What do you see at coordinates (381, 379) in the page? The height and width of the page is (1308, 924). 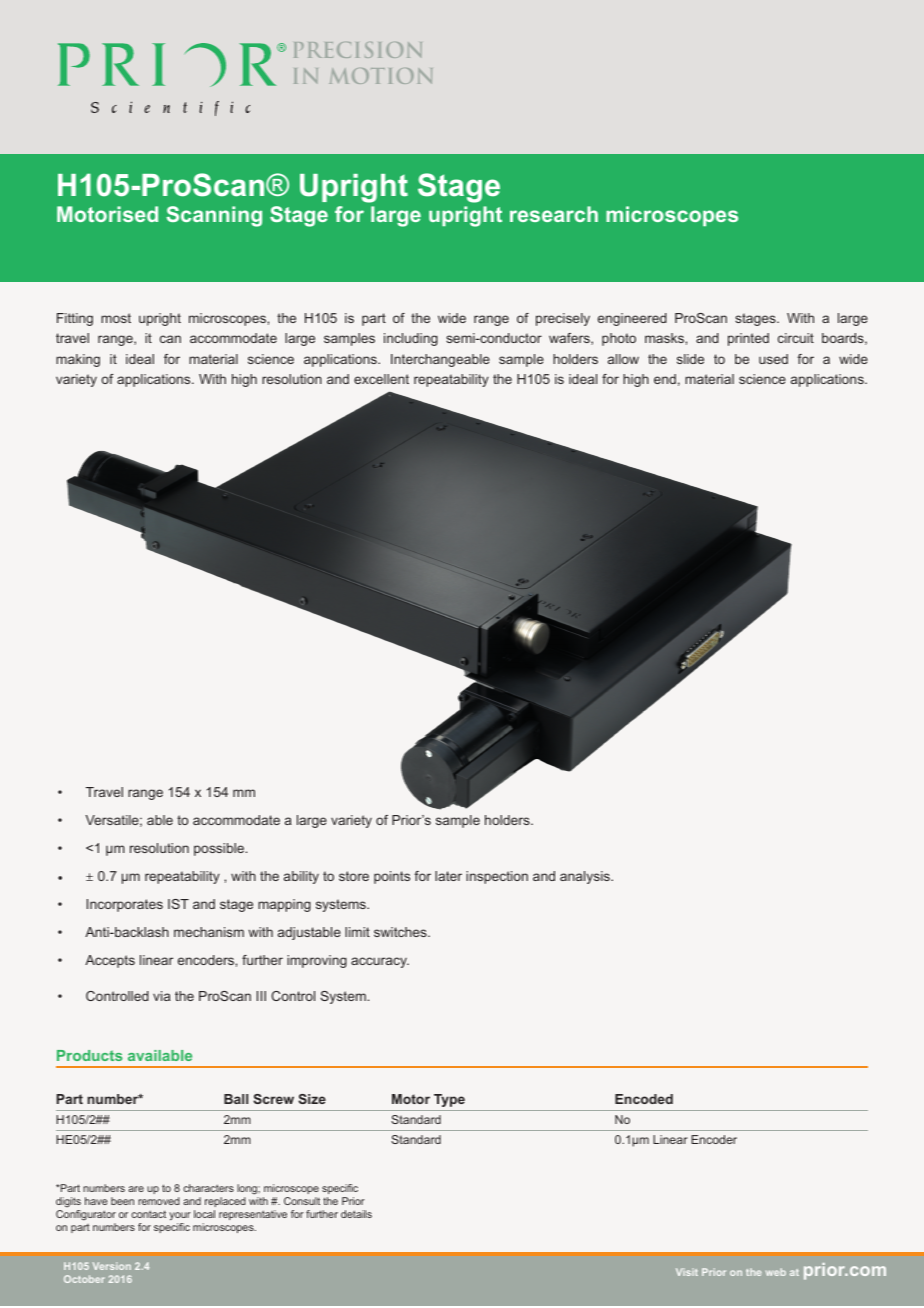 I see `excellent` at bounding box center [381, 379].
